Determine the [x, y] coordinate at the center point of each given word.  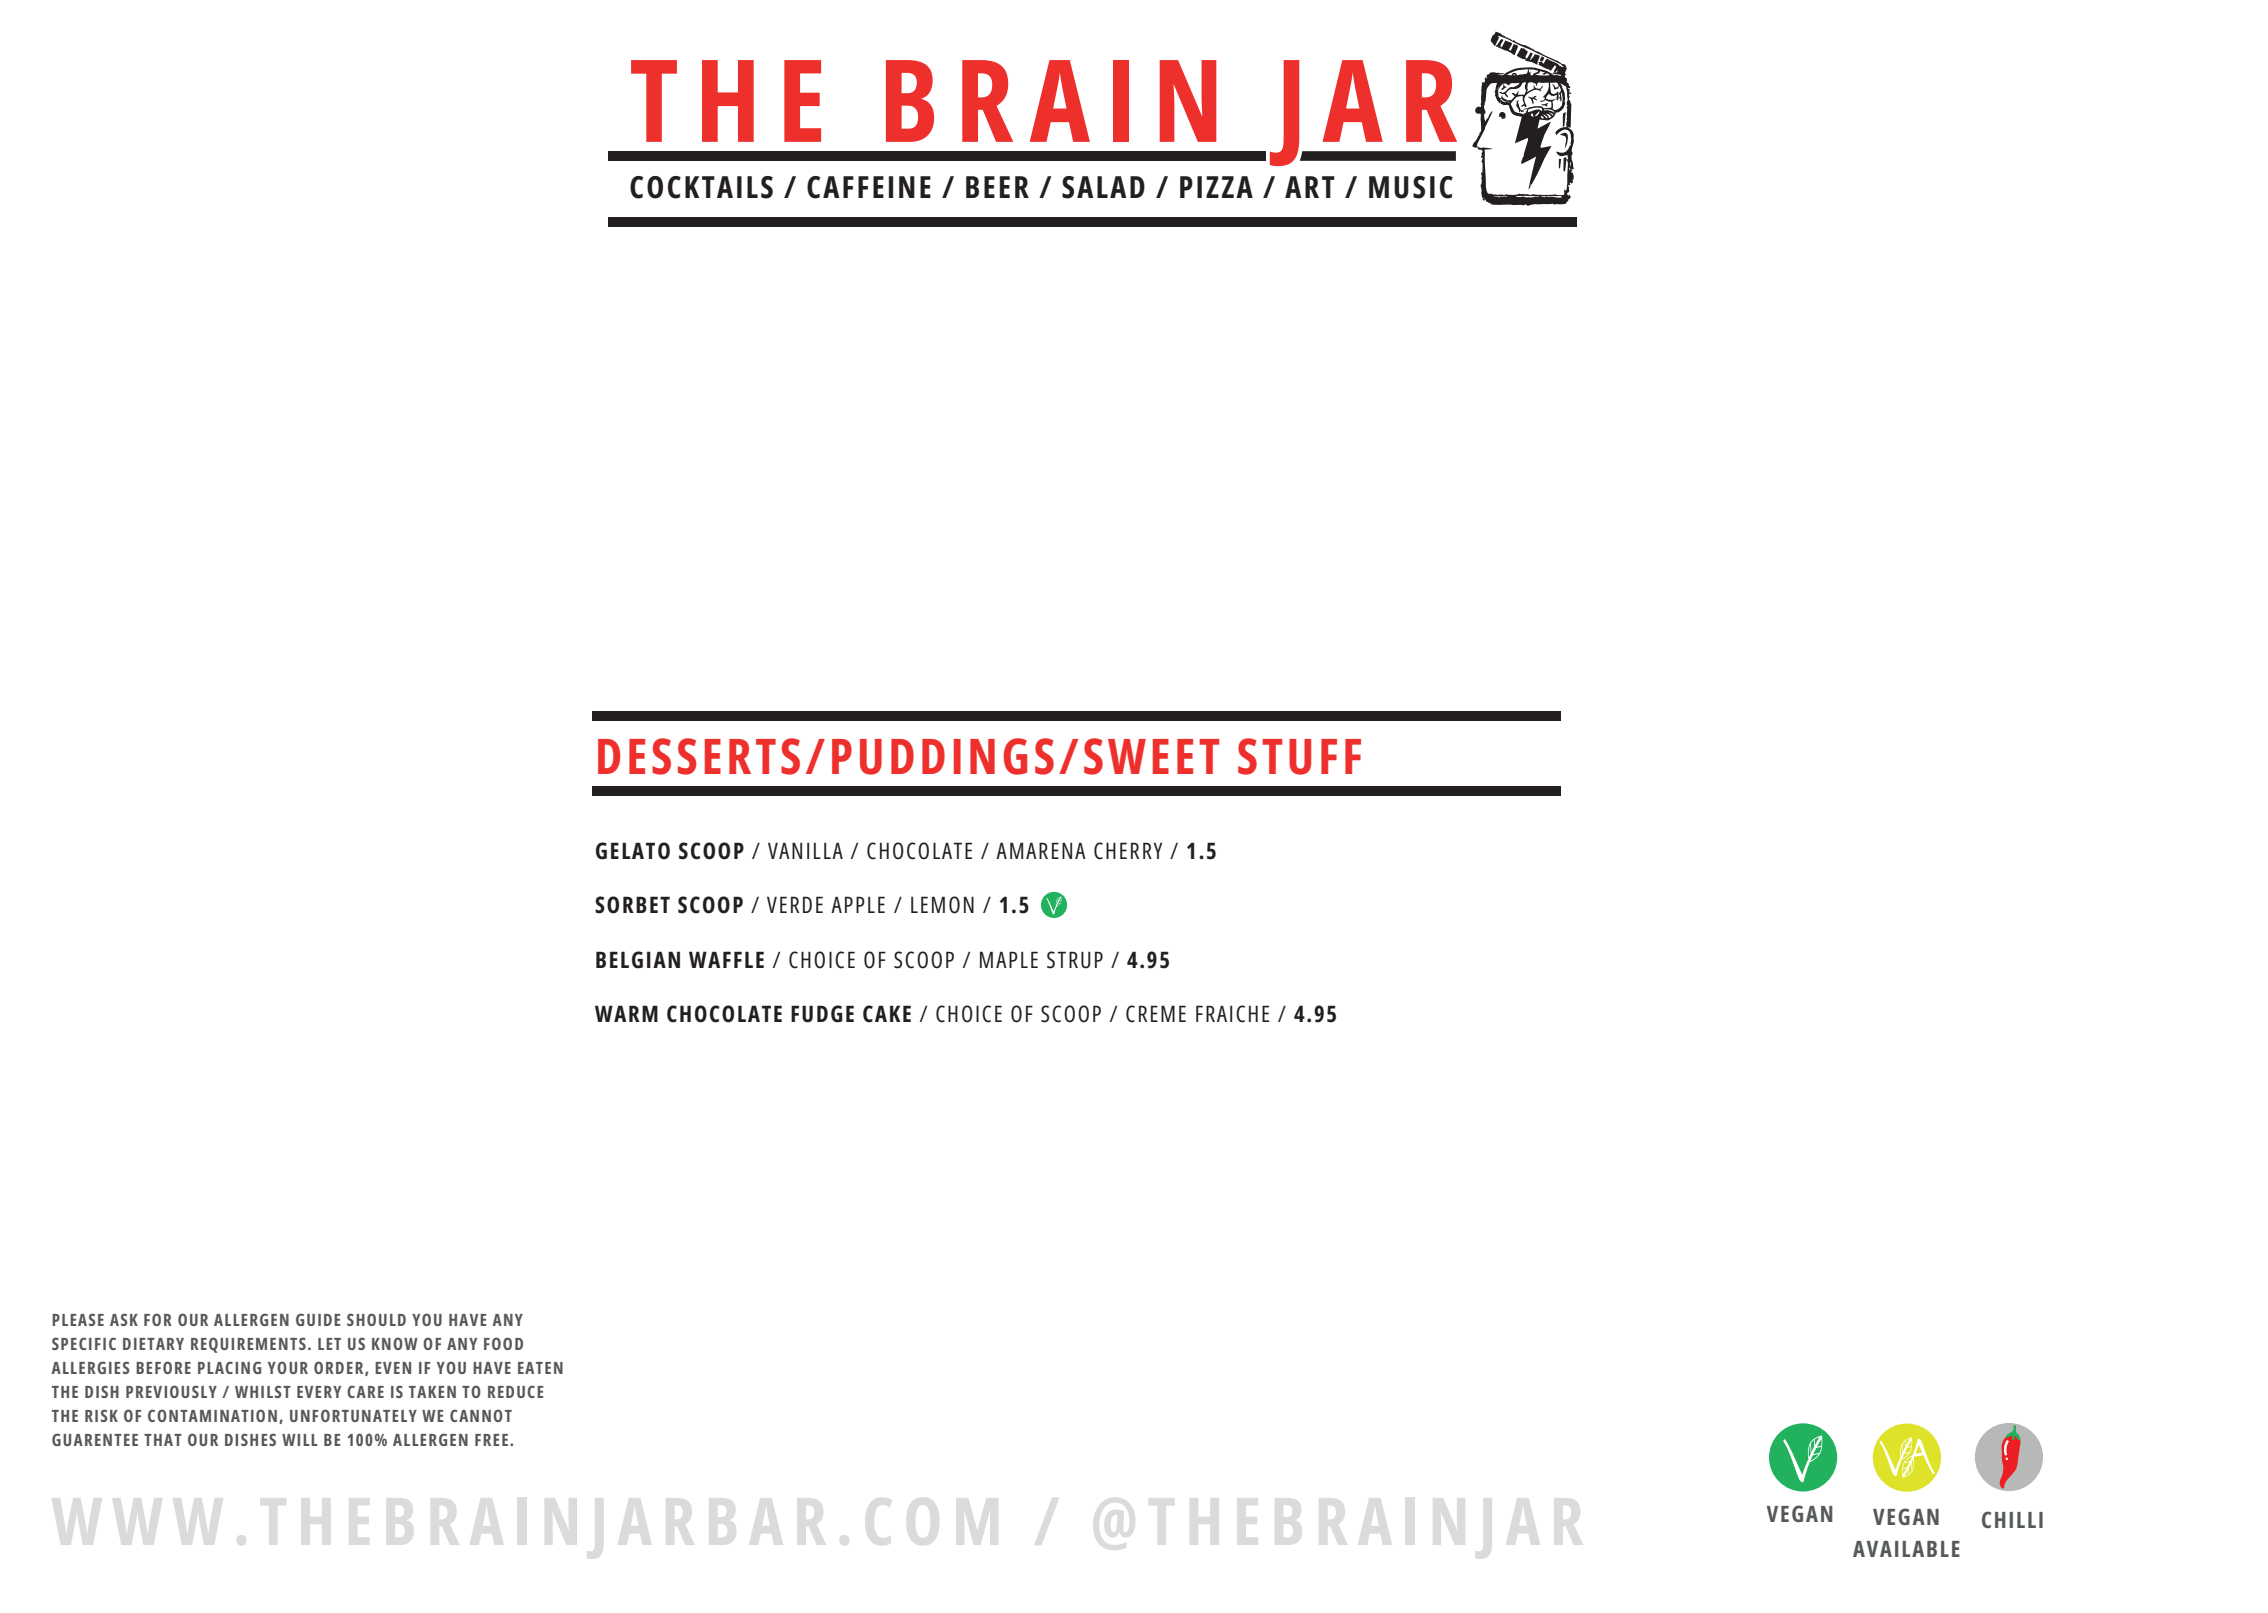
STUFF [1299, 756]
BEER [997, 187]
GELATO [633, 851]
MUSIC [1411, 187]
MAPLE [1009, 959]
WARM [626, 1013]
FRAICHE [1232, 1014]
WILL [300, 1440]
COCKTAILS [701, 187]
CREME [1156, 1014]
